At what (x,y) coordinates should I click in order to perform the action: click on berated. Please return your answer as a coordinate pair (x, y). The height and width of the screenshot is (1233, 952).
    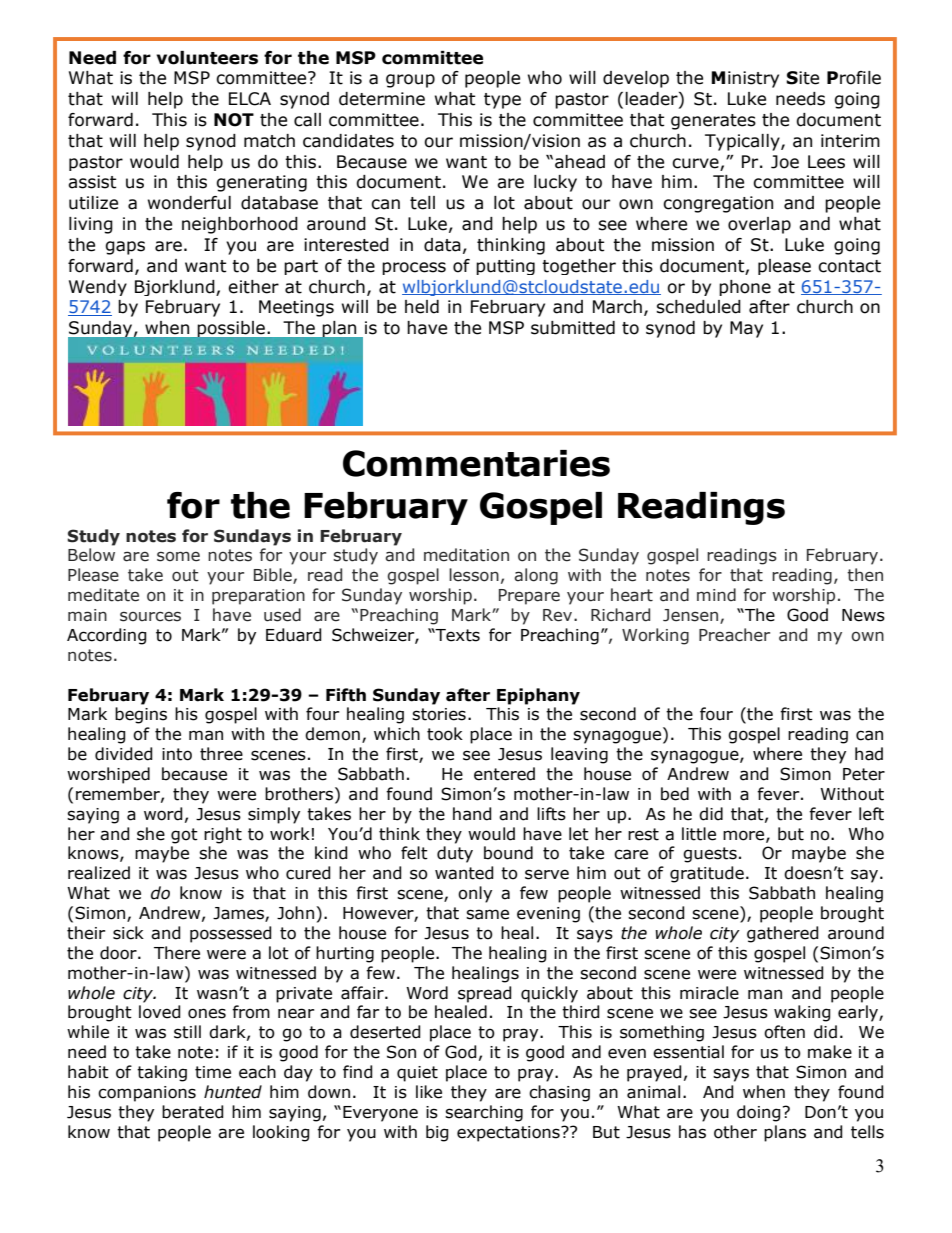
    Looking at the image, I should click on (193, 1112).
